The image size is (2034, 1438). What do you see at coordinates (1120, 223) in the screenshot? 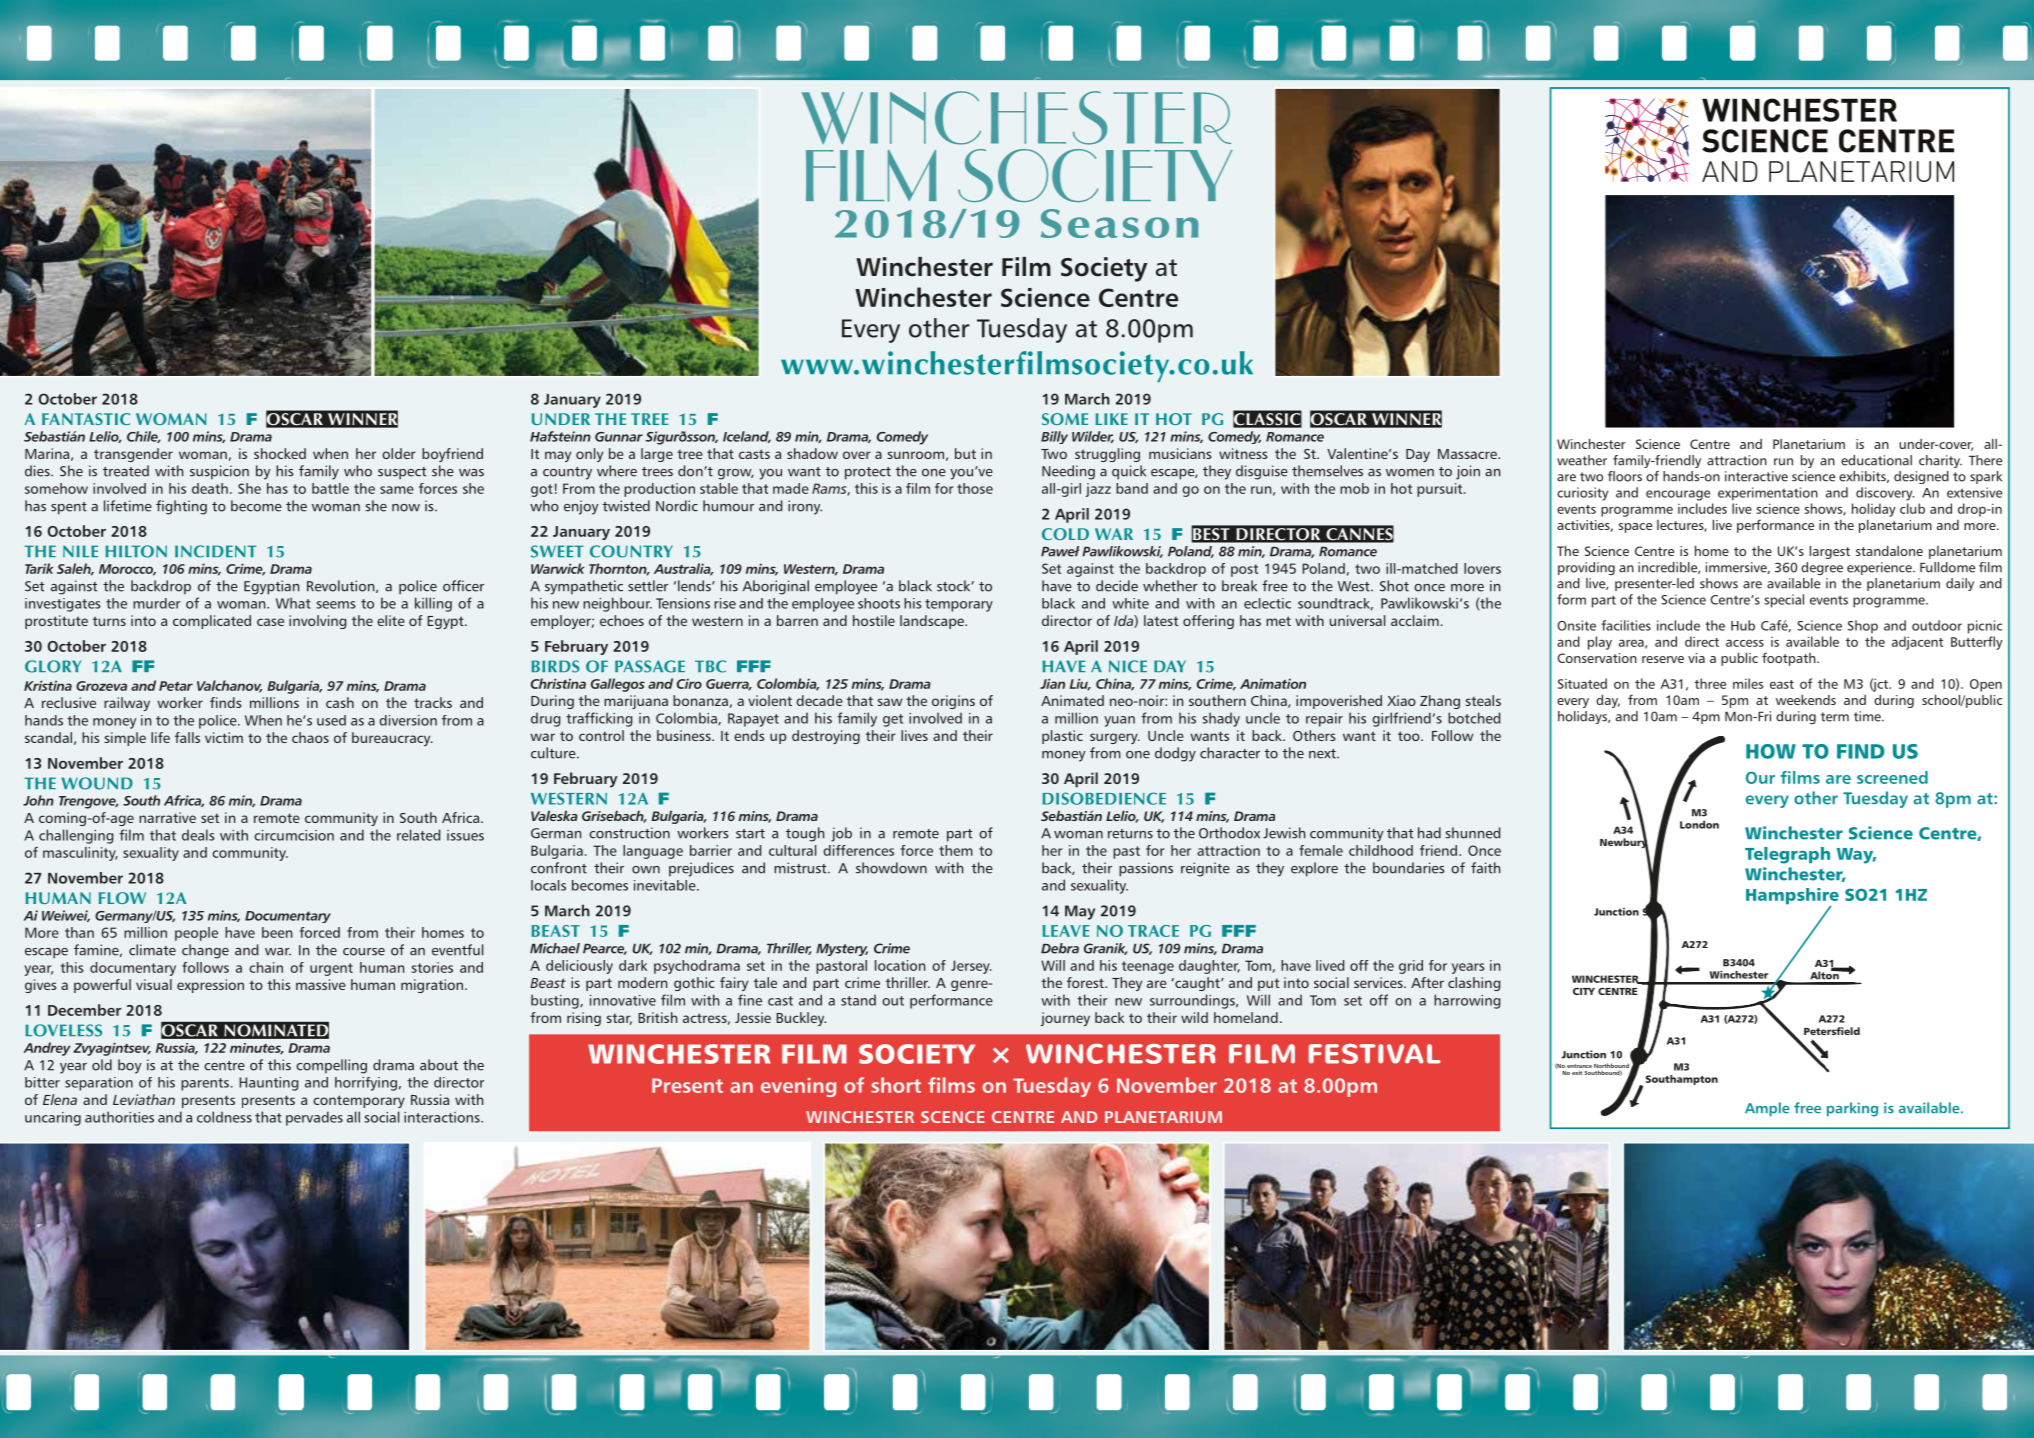
I see `Season` at bounding box center [1120, 223].
